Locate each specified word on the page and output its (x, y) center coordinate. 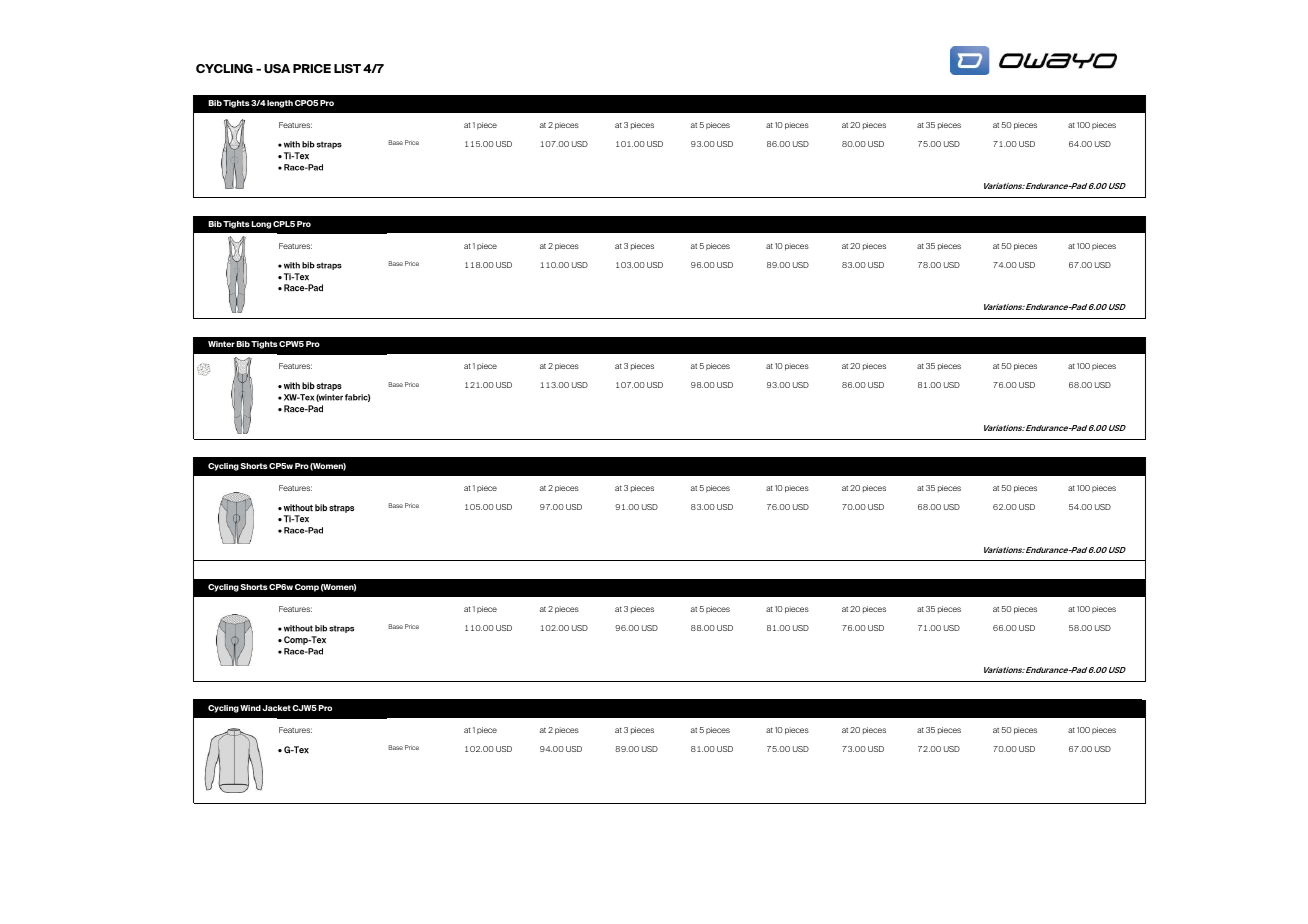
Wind (250, 708)
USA (277, 68)
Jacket (276, 708)
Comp (307, 588)
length (280, 104)
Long (261, 225)
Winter (221, 344)
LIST (347, 68)
